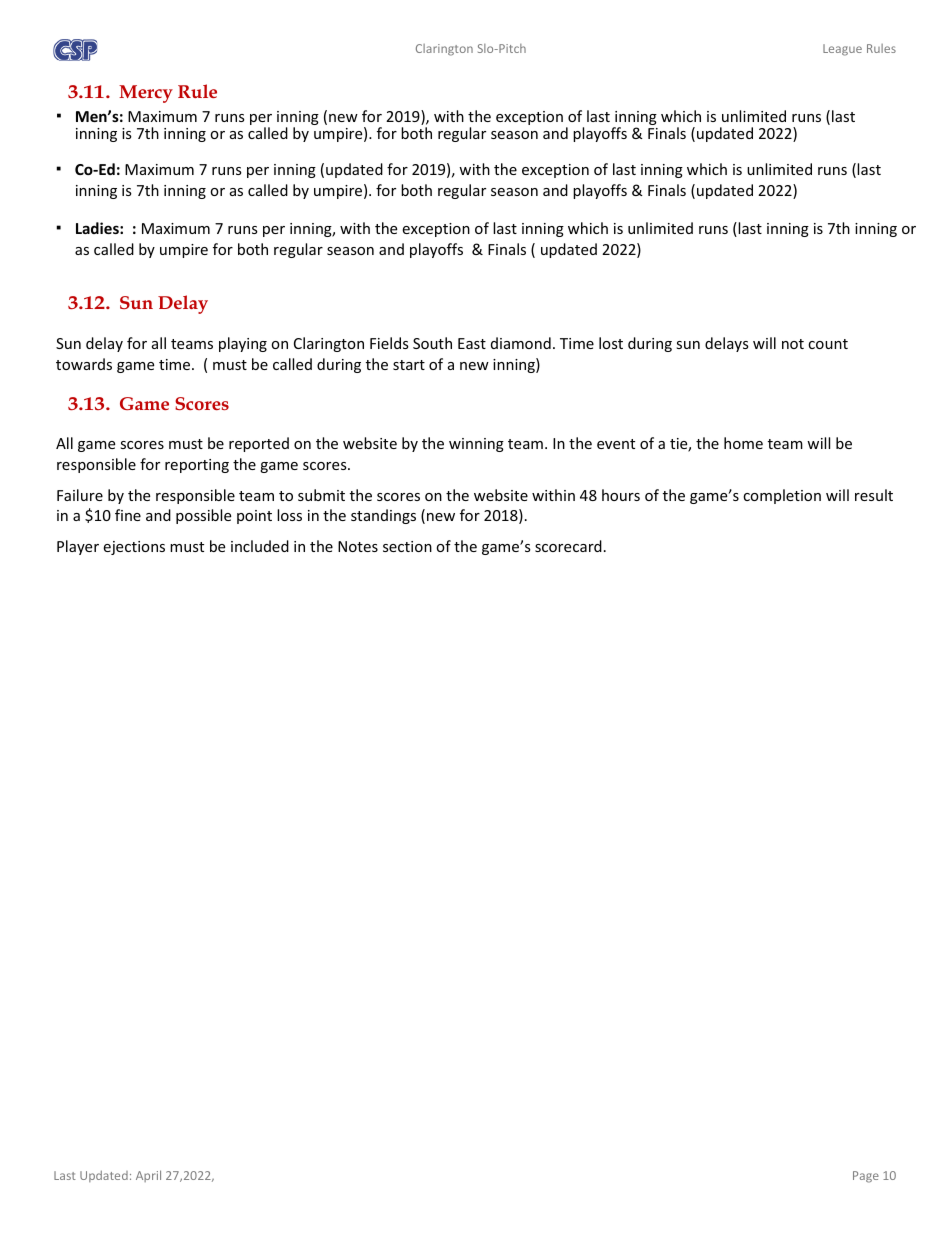  What do you see at coordinates (407, 546) in the document?
I see `section` at bounding box center [407, 546].
